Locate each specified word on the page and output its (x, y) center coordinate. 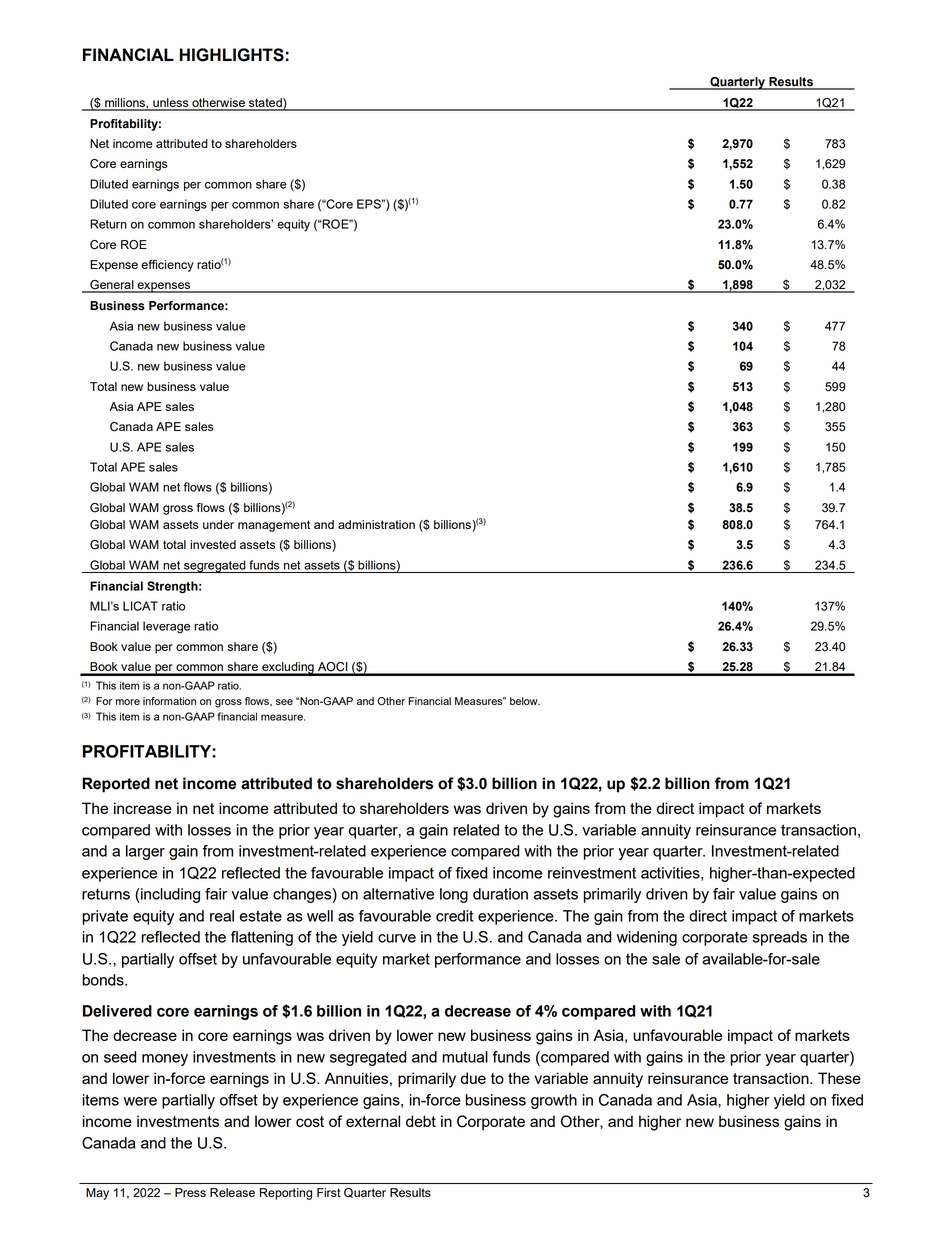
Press (190, 1192)
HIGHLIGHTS (232, 55)
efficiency (167, 266)
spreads (779, 938)
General (112, 286)
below (525, 701)
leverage (166, 627)
